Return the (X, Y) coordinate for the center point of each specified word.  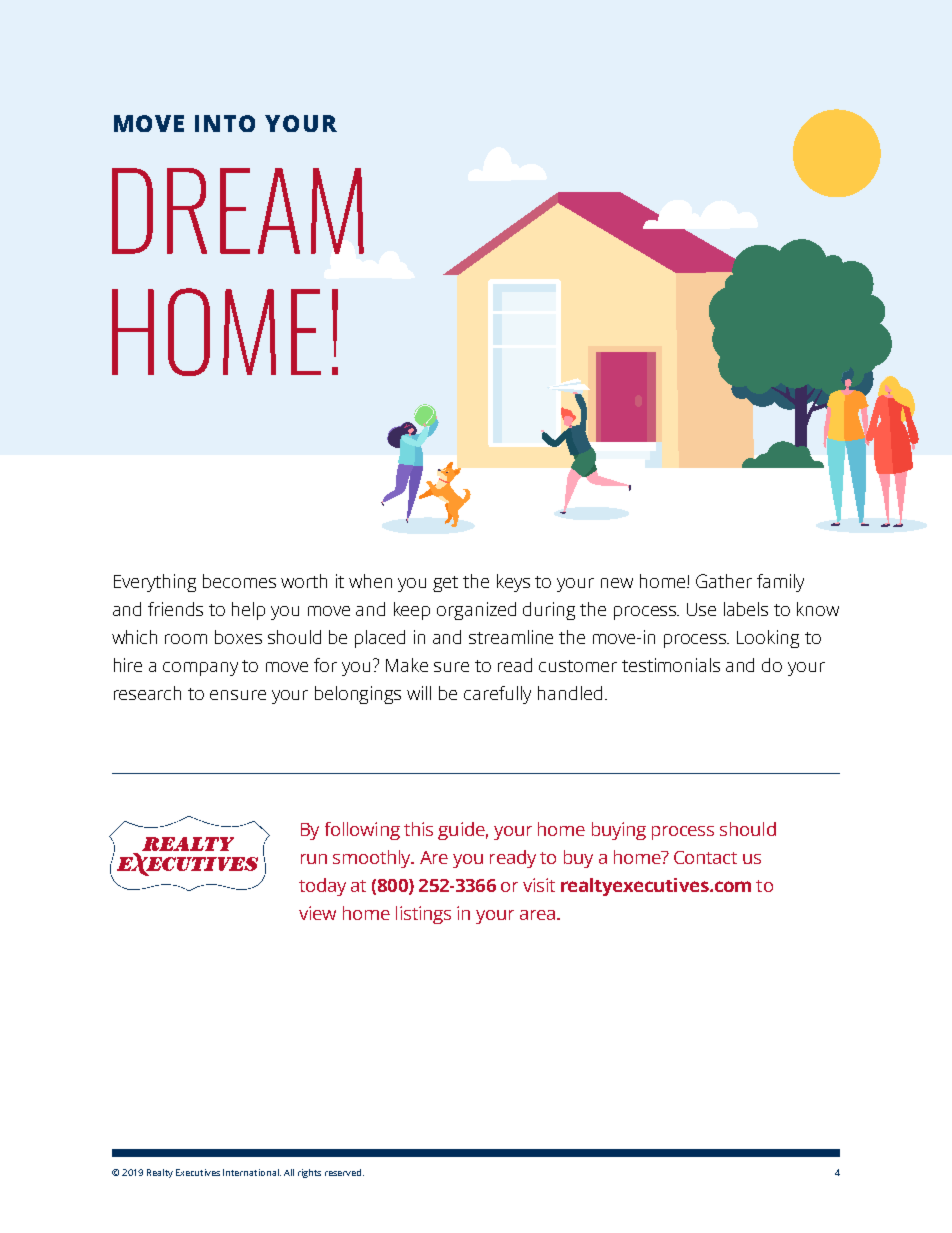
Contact (705, 857)
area (537, 915)
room (186, 639)
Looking (768, 639)
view (317, 913)
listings (423, 915)
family (780, 583)
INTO (225, 123)
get (445, 584)
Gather (724, 581)
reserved (344, 1172)
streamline (511, 637)
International (252, 1172)
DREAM (238, 211)
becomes (239, 581)
